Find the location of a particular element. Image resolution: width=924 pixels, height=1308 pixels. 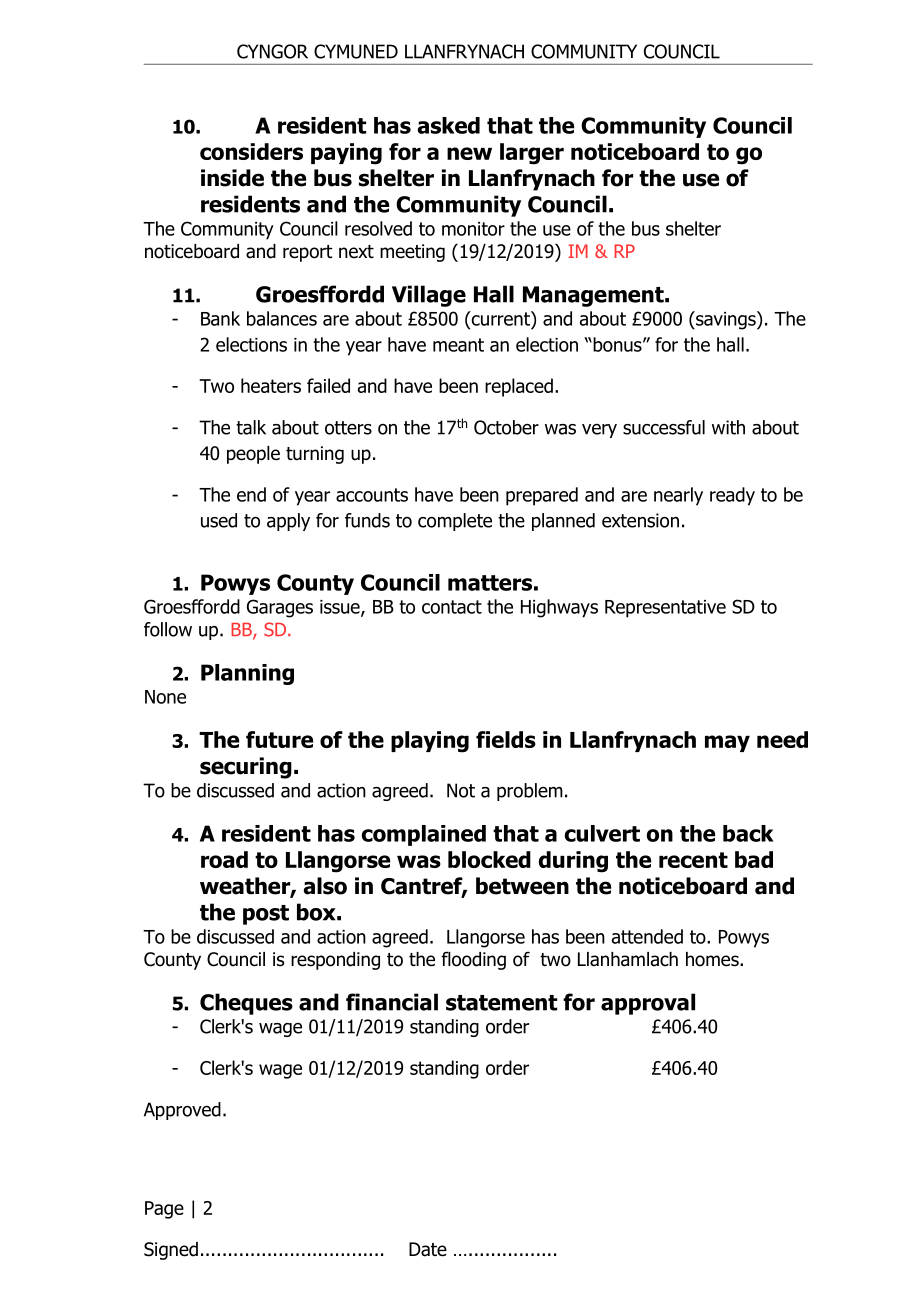

flooding is located at coordinates (473, 960).
